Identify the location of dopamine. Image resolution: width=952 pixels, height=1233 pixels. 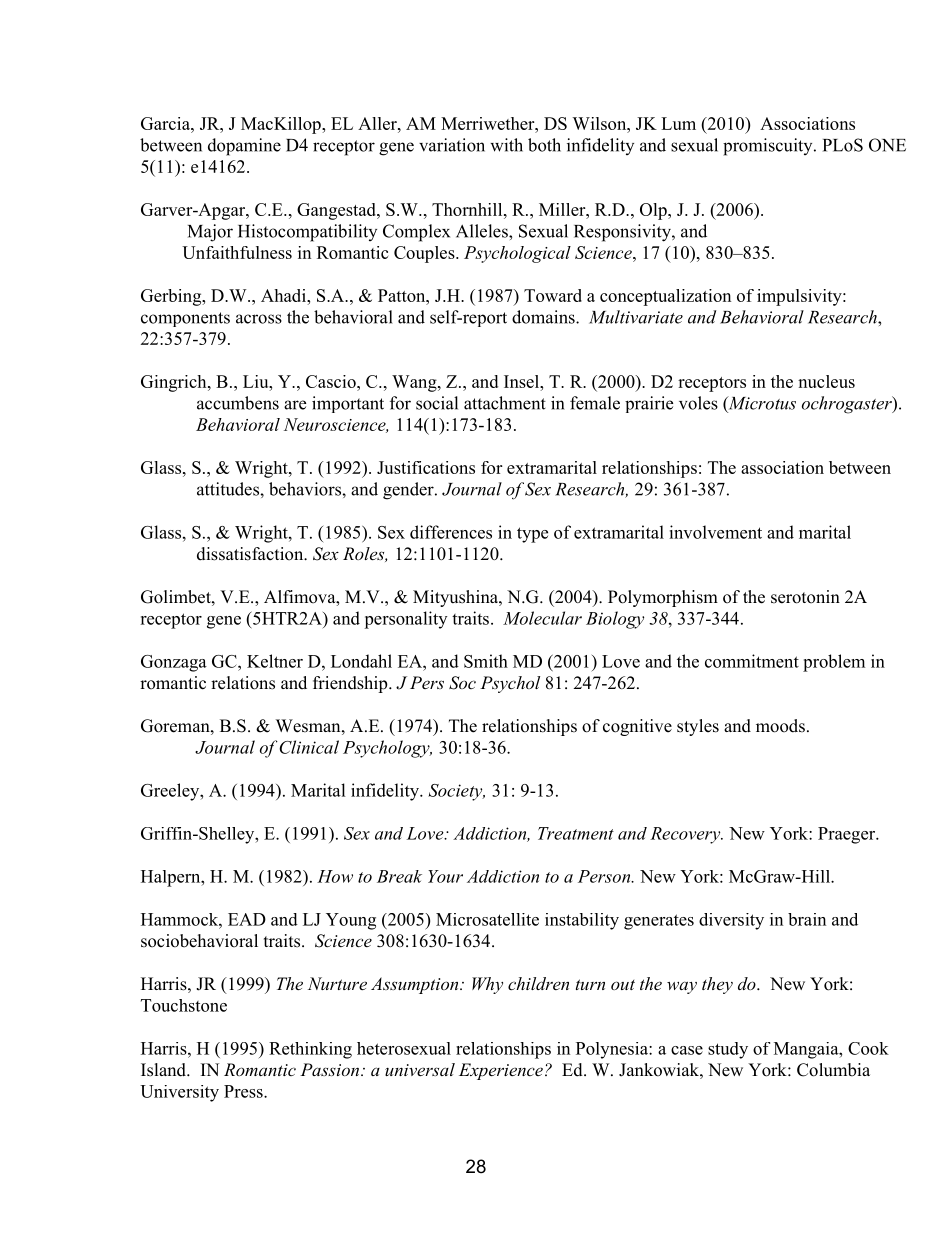
(244, 147).
